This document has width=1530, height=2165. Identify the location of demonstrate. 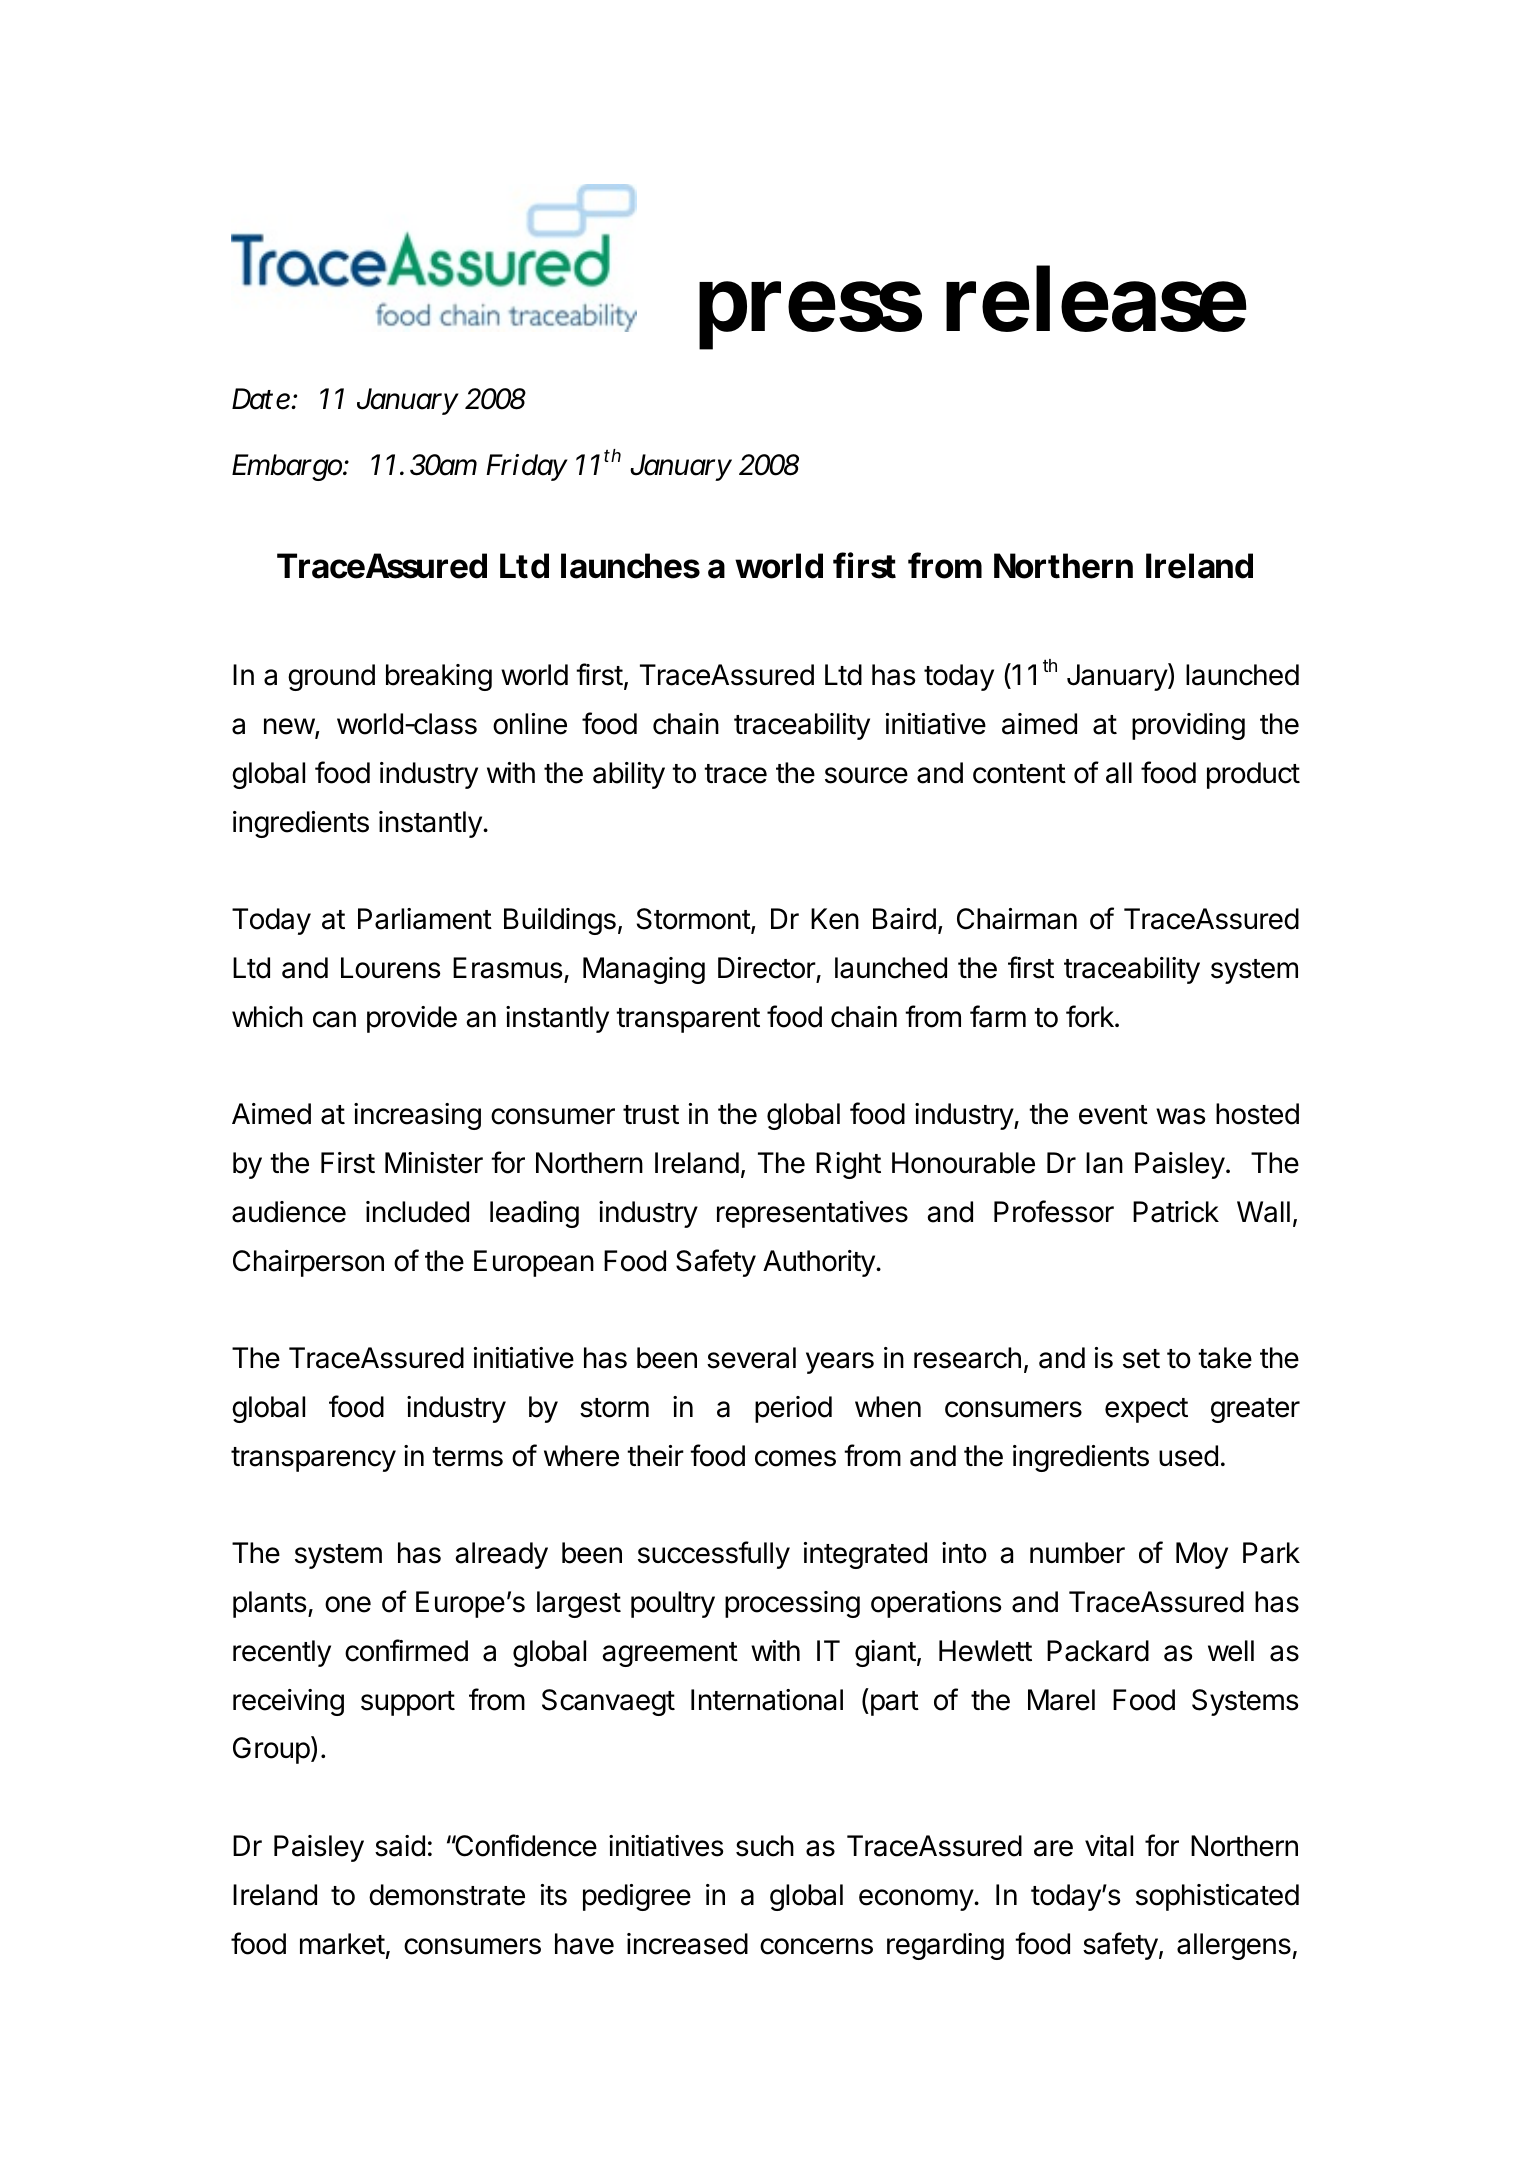
(447, 1895).
